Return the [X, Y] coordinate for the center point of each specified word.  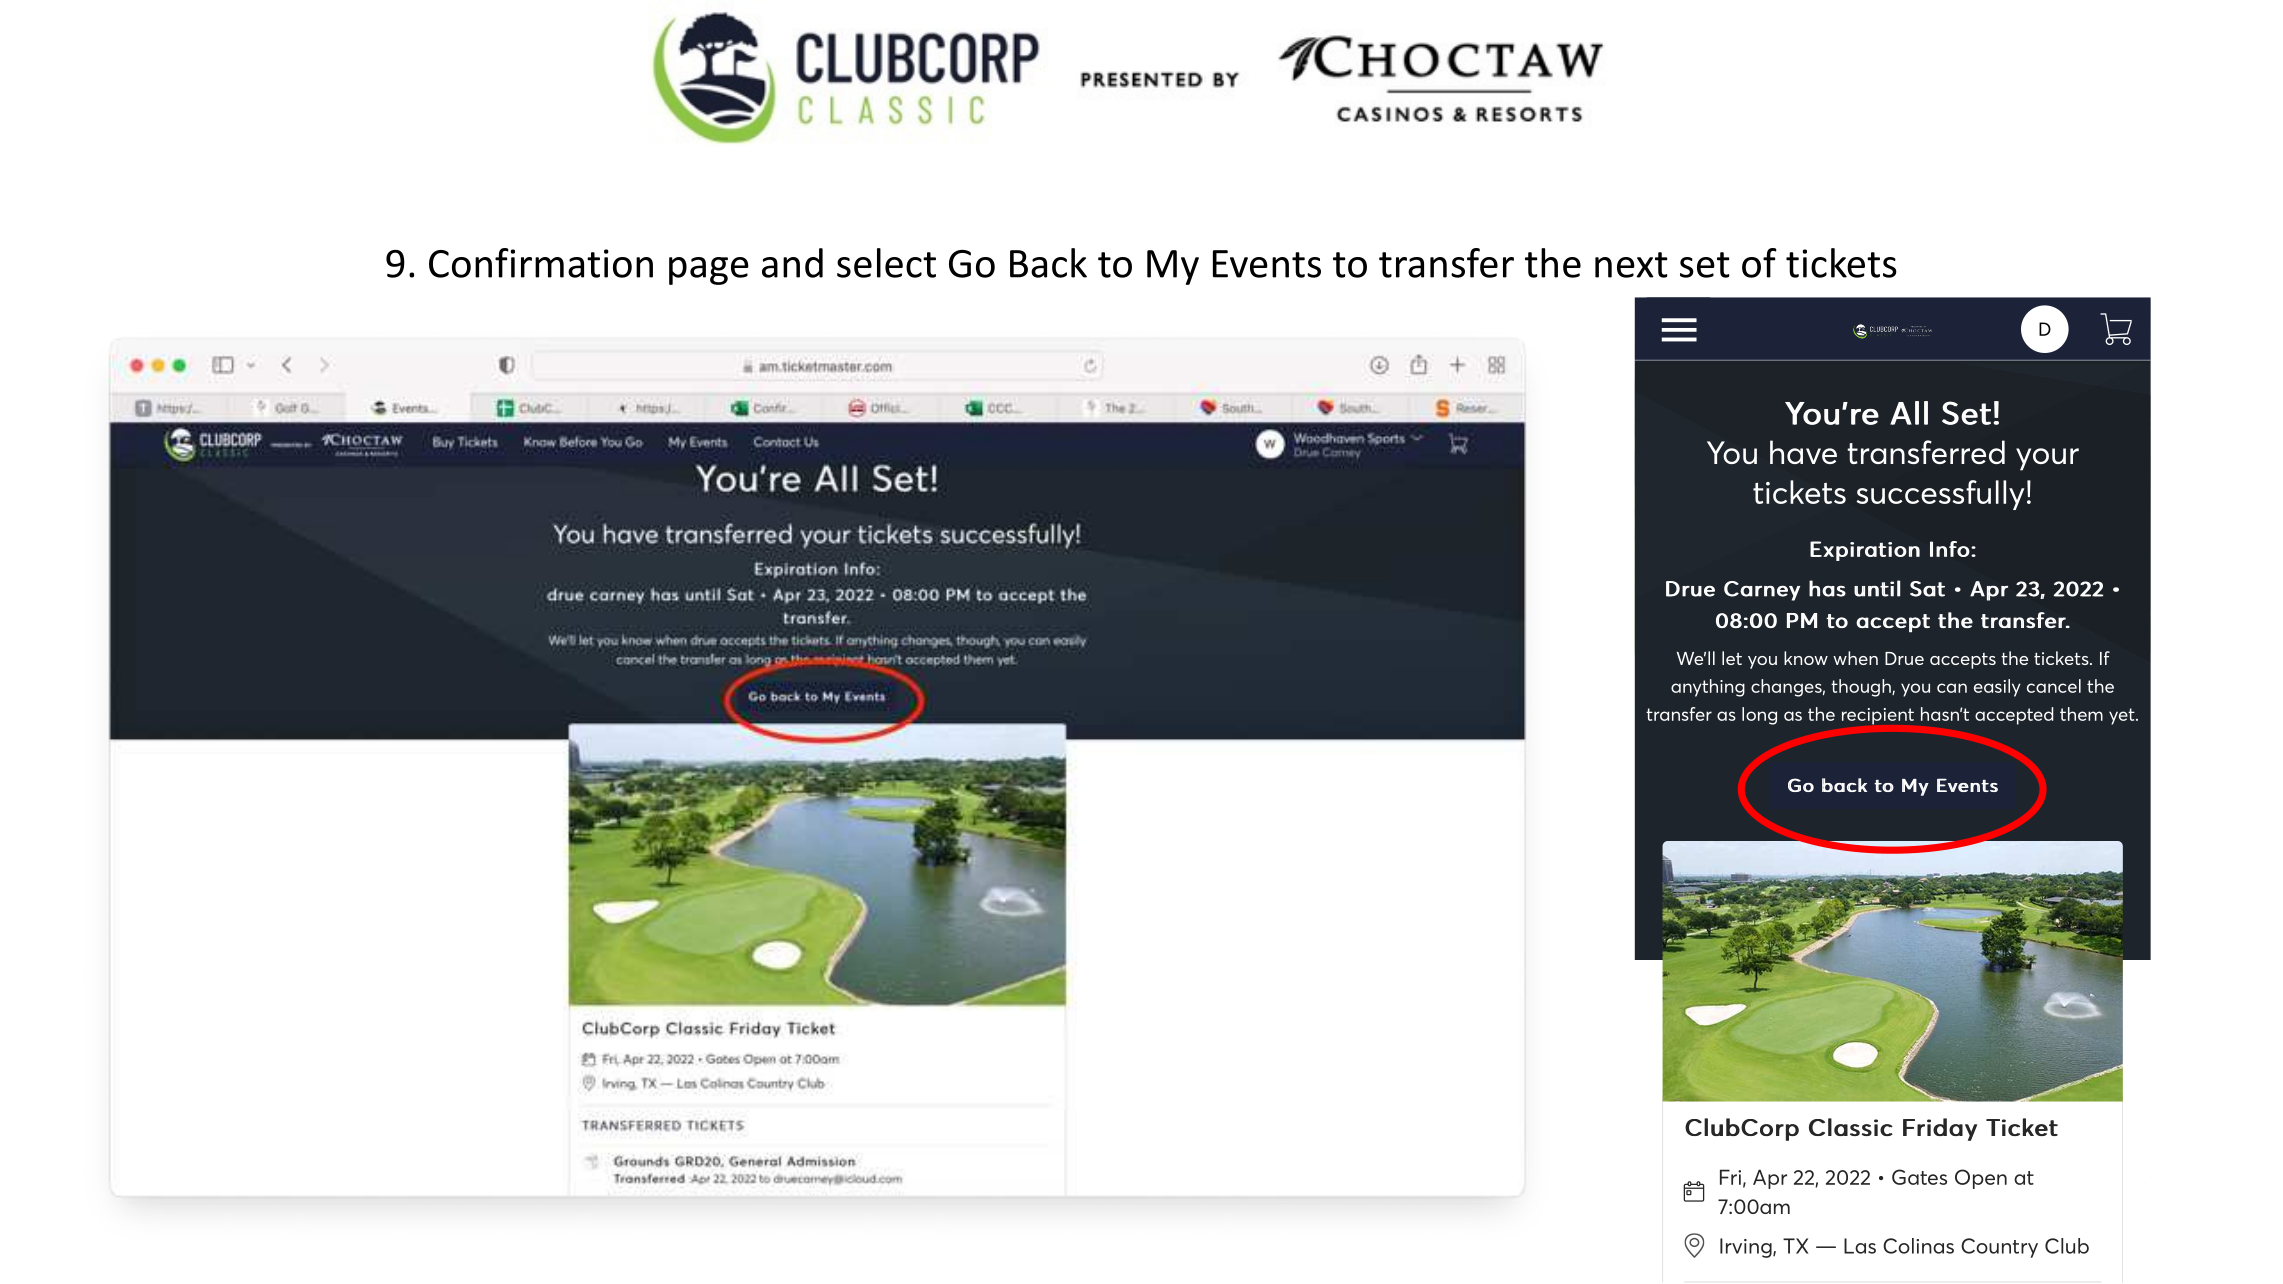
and [792, 263]
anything [1708, 688]
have [1803, 452]
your [2047, 459]
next [1631, 265]
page [709, 271]
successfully [1940, 495]
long [1759, 716]
